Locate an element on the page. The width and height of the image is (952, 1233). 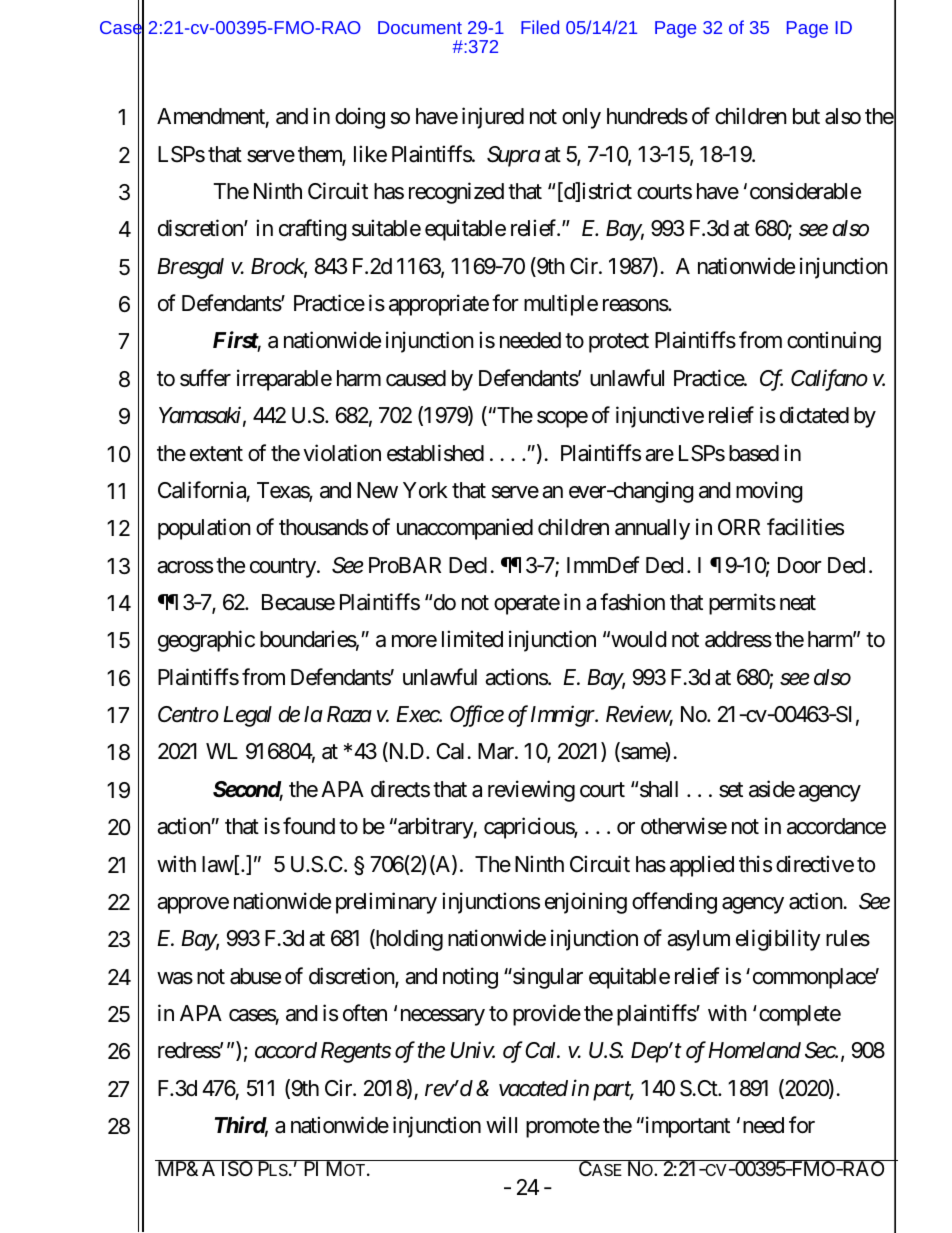
Filed is located at coordinates (540, 27).
